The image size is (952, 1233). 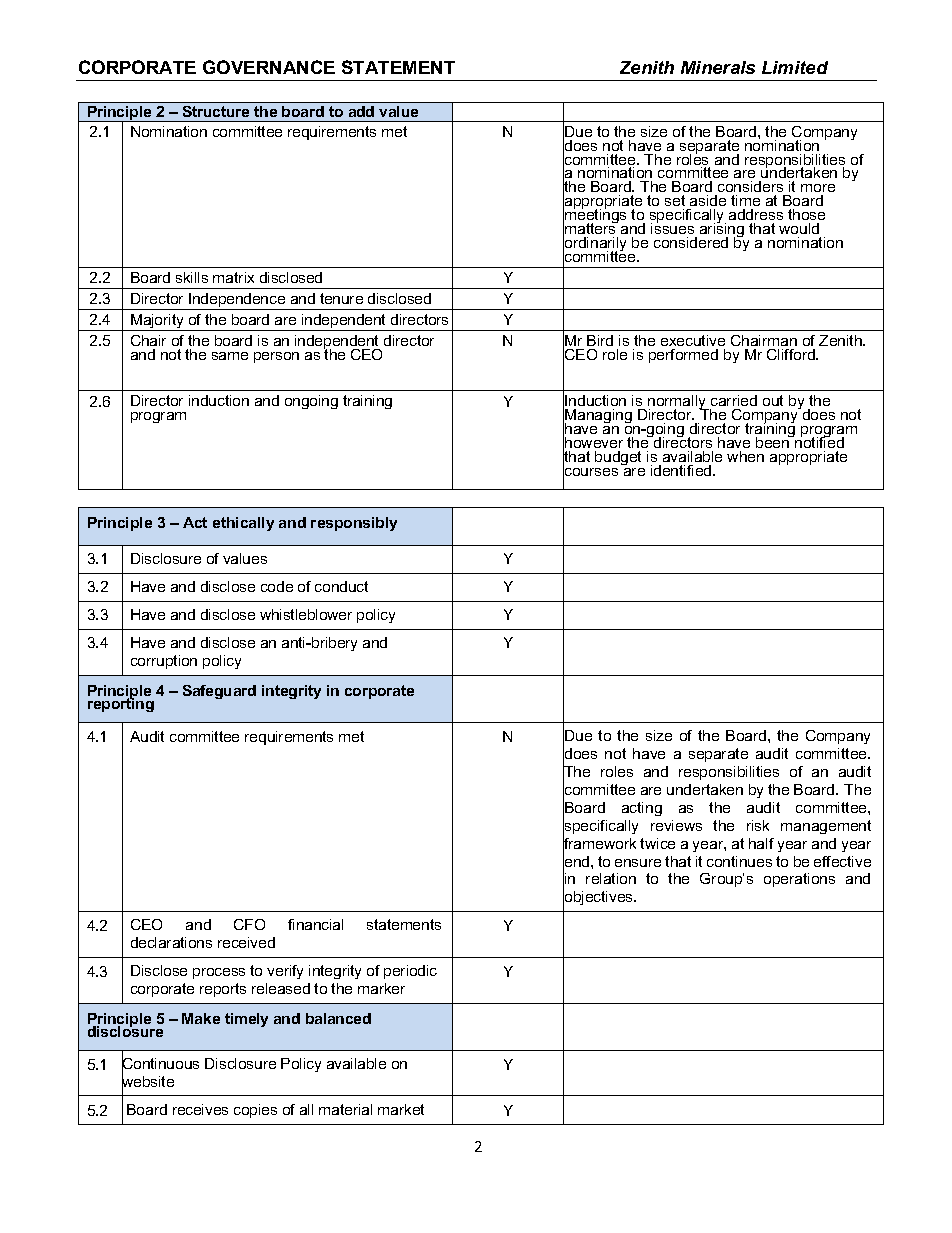 I want to click on identified, so click(x=682, y=470).
